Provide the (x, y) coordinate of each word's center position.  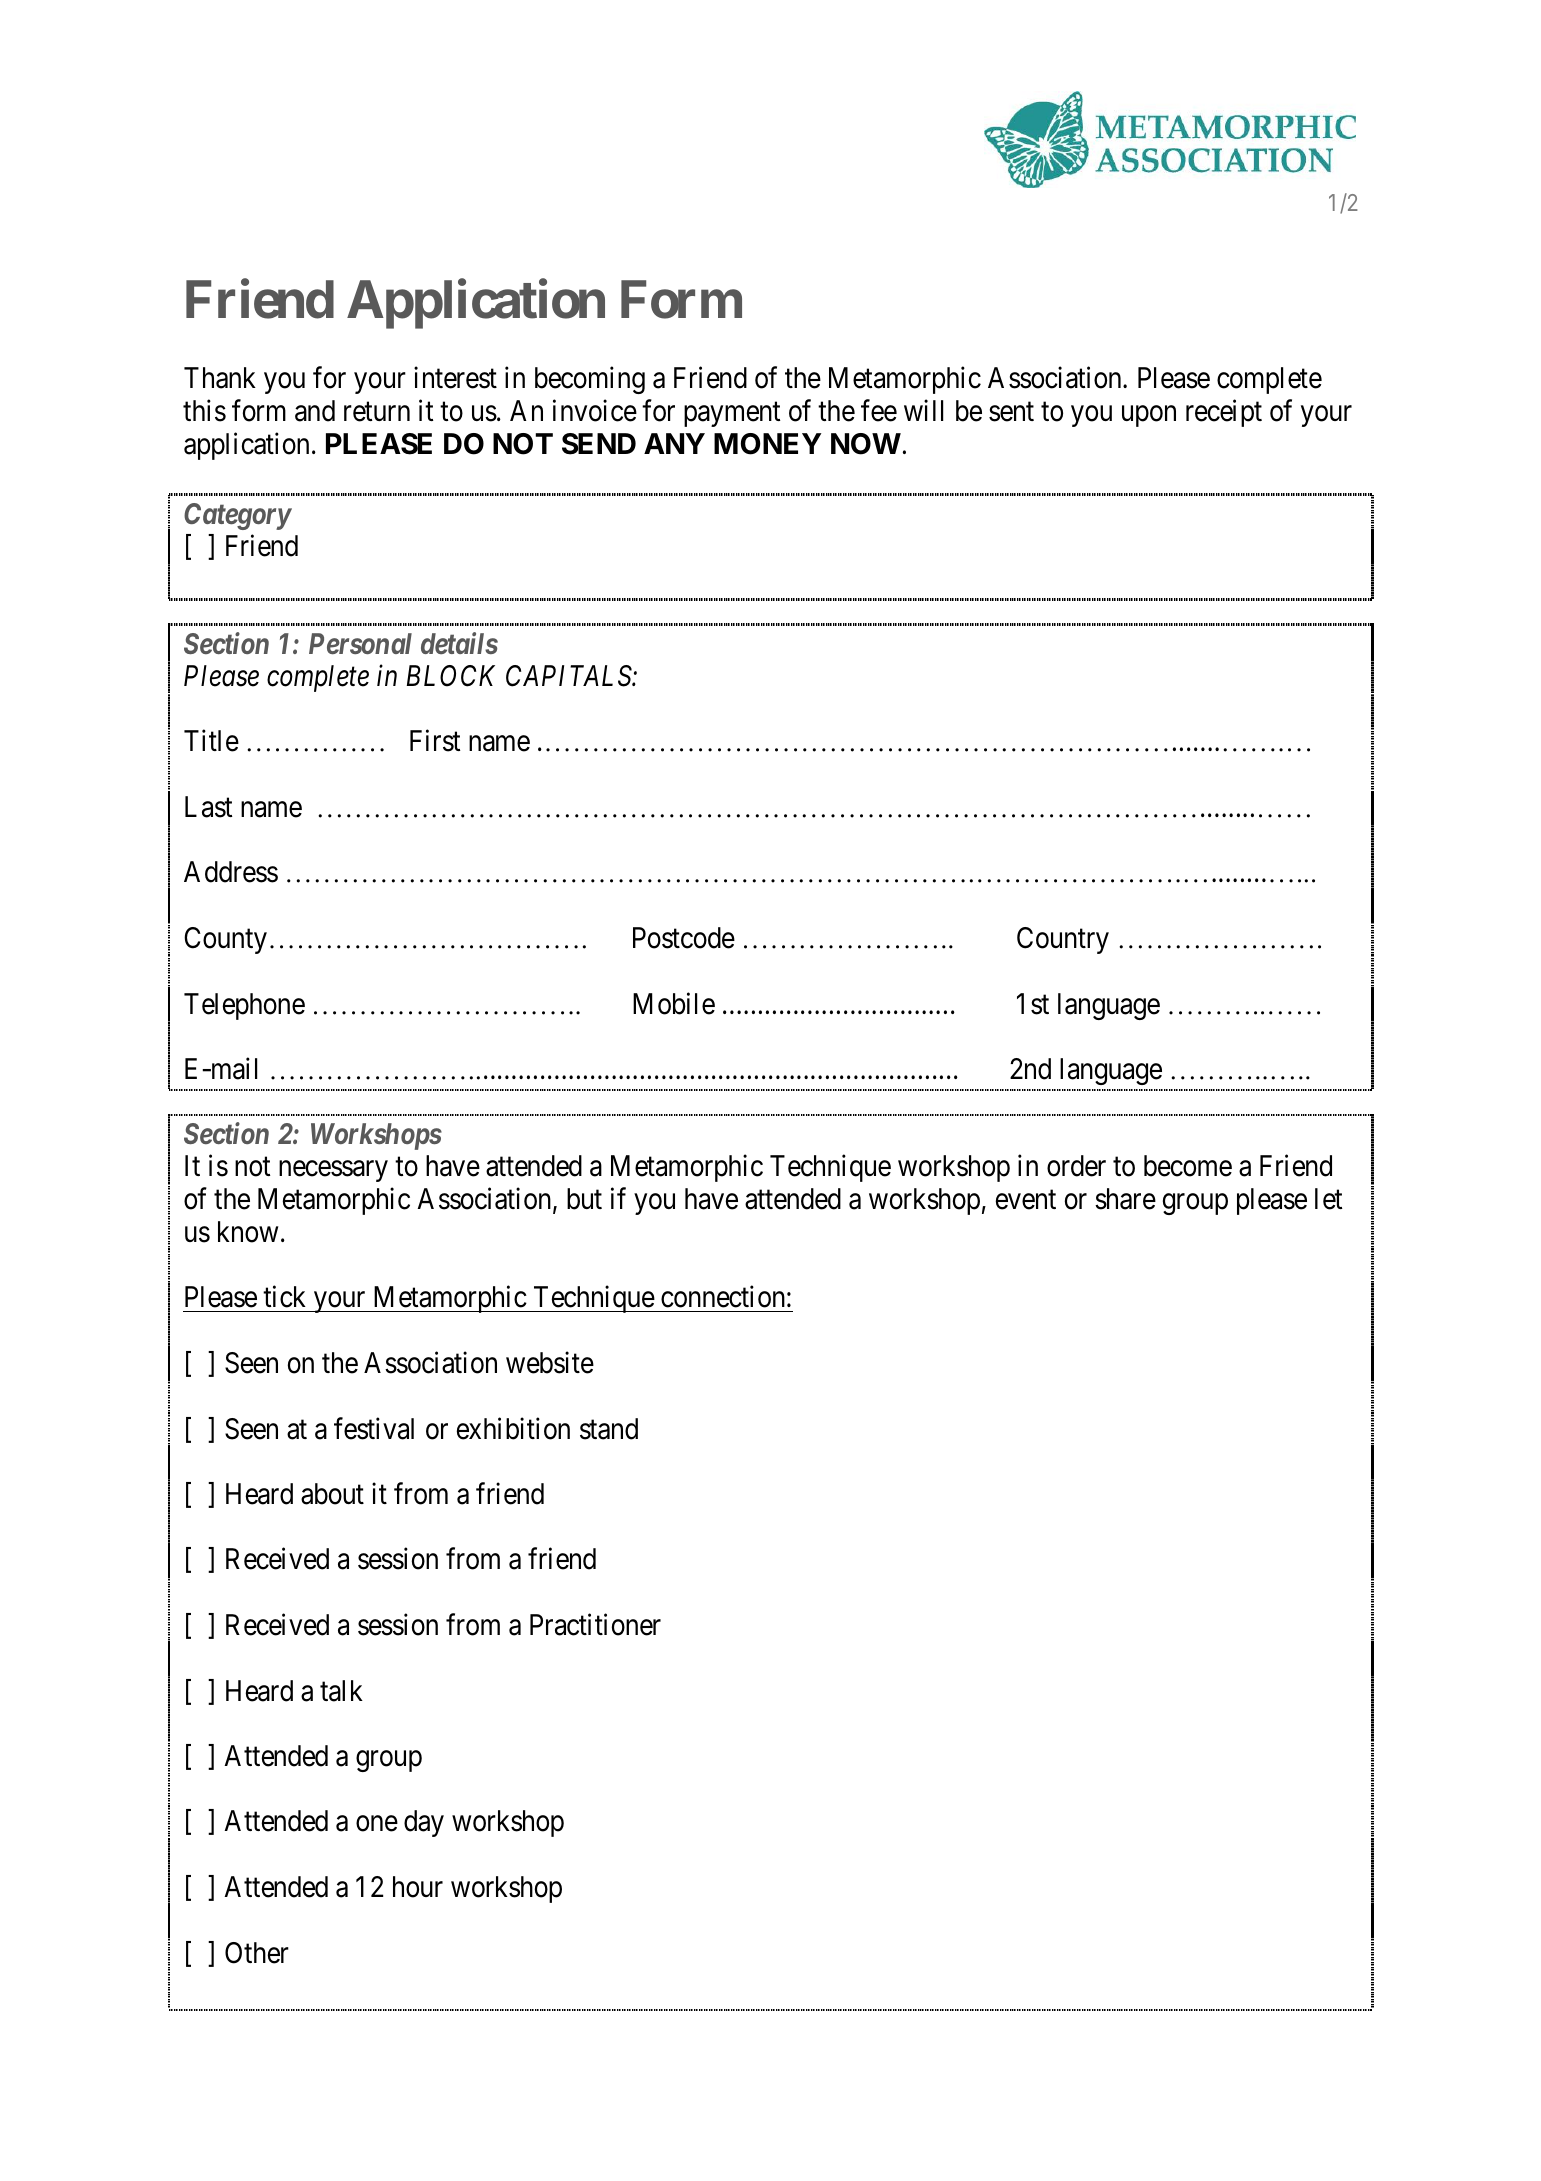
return (377, 412)
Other (257, 1953)
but (584, 1199)
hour (418, 1887)
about (332, 1494)
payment (732, 414)
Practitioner (595, 1624)
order (1076, 1166)
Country (1063, 940)
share (1125, 1199)
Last (208, 807)
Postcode (684, 938)
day (424, 1823)
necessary (333, 1171)
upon (1149, 416)
